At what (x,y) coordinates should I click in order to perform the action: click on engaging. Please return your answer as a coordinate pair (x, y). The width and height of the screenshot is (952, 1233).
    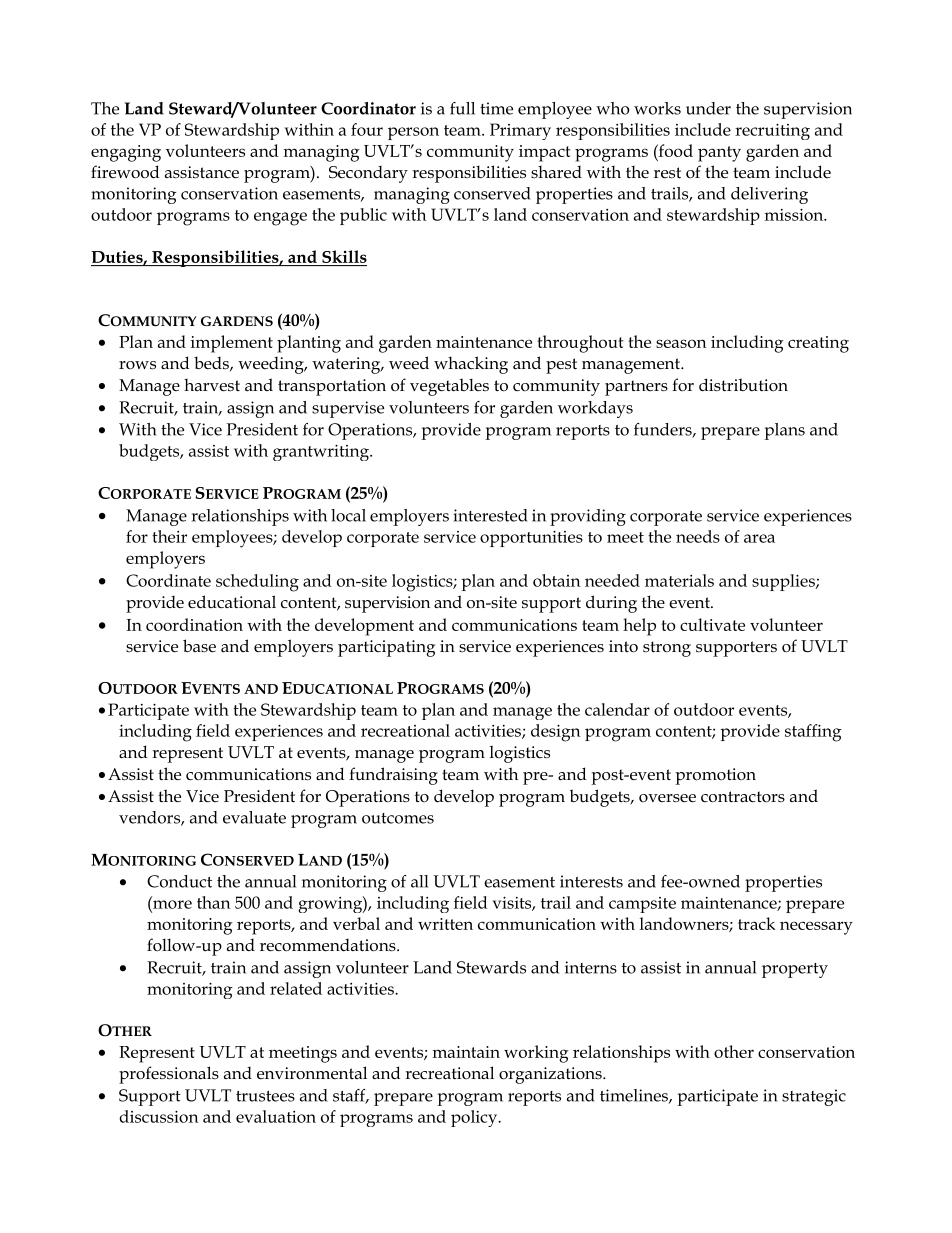
    Looking at the image, I should click on (126, 153).
